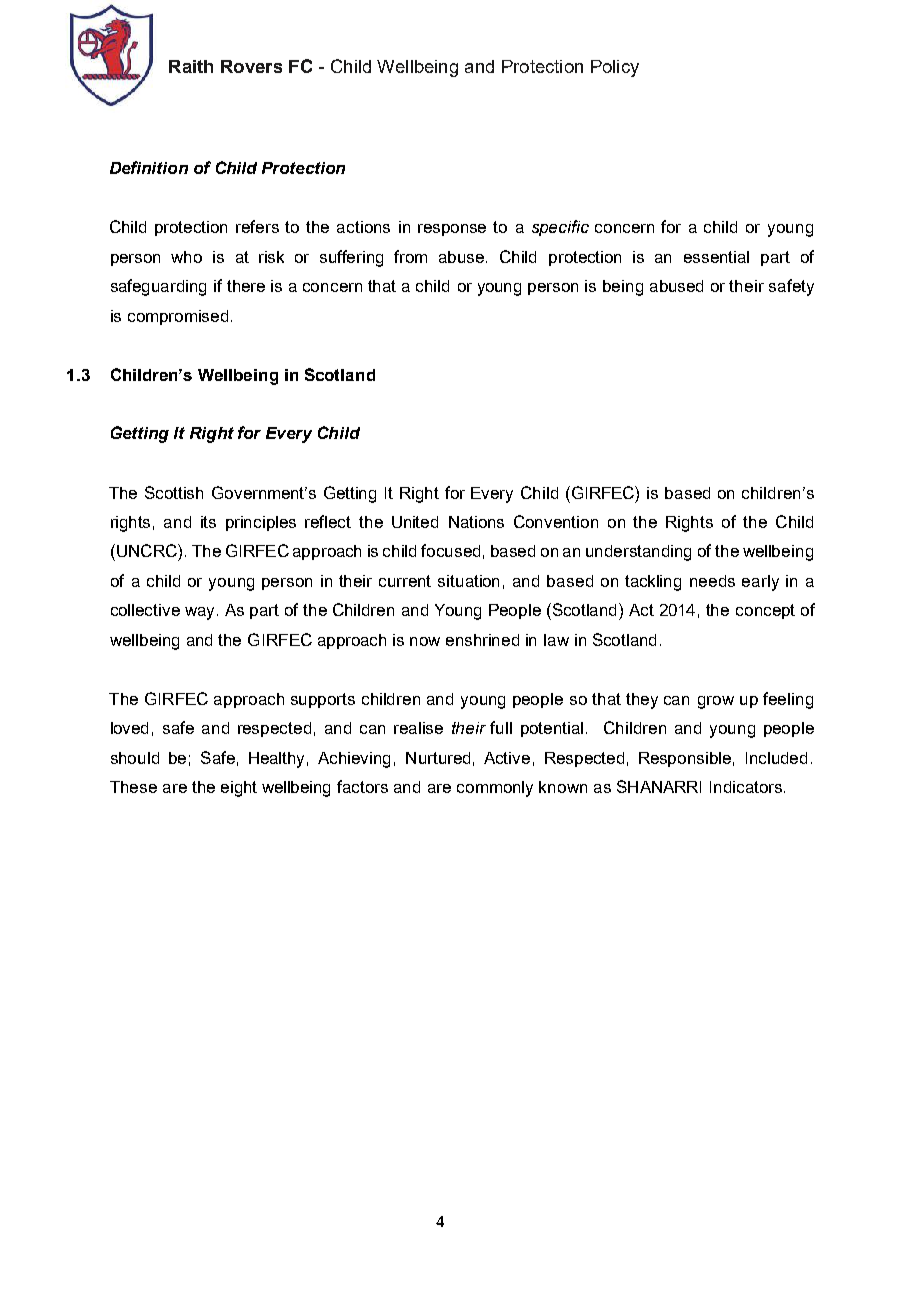 The height and width of the image is (1308, 924). Describe the element at coordinates (174, 492) in the image. I see `Scottish` at that location.
